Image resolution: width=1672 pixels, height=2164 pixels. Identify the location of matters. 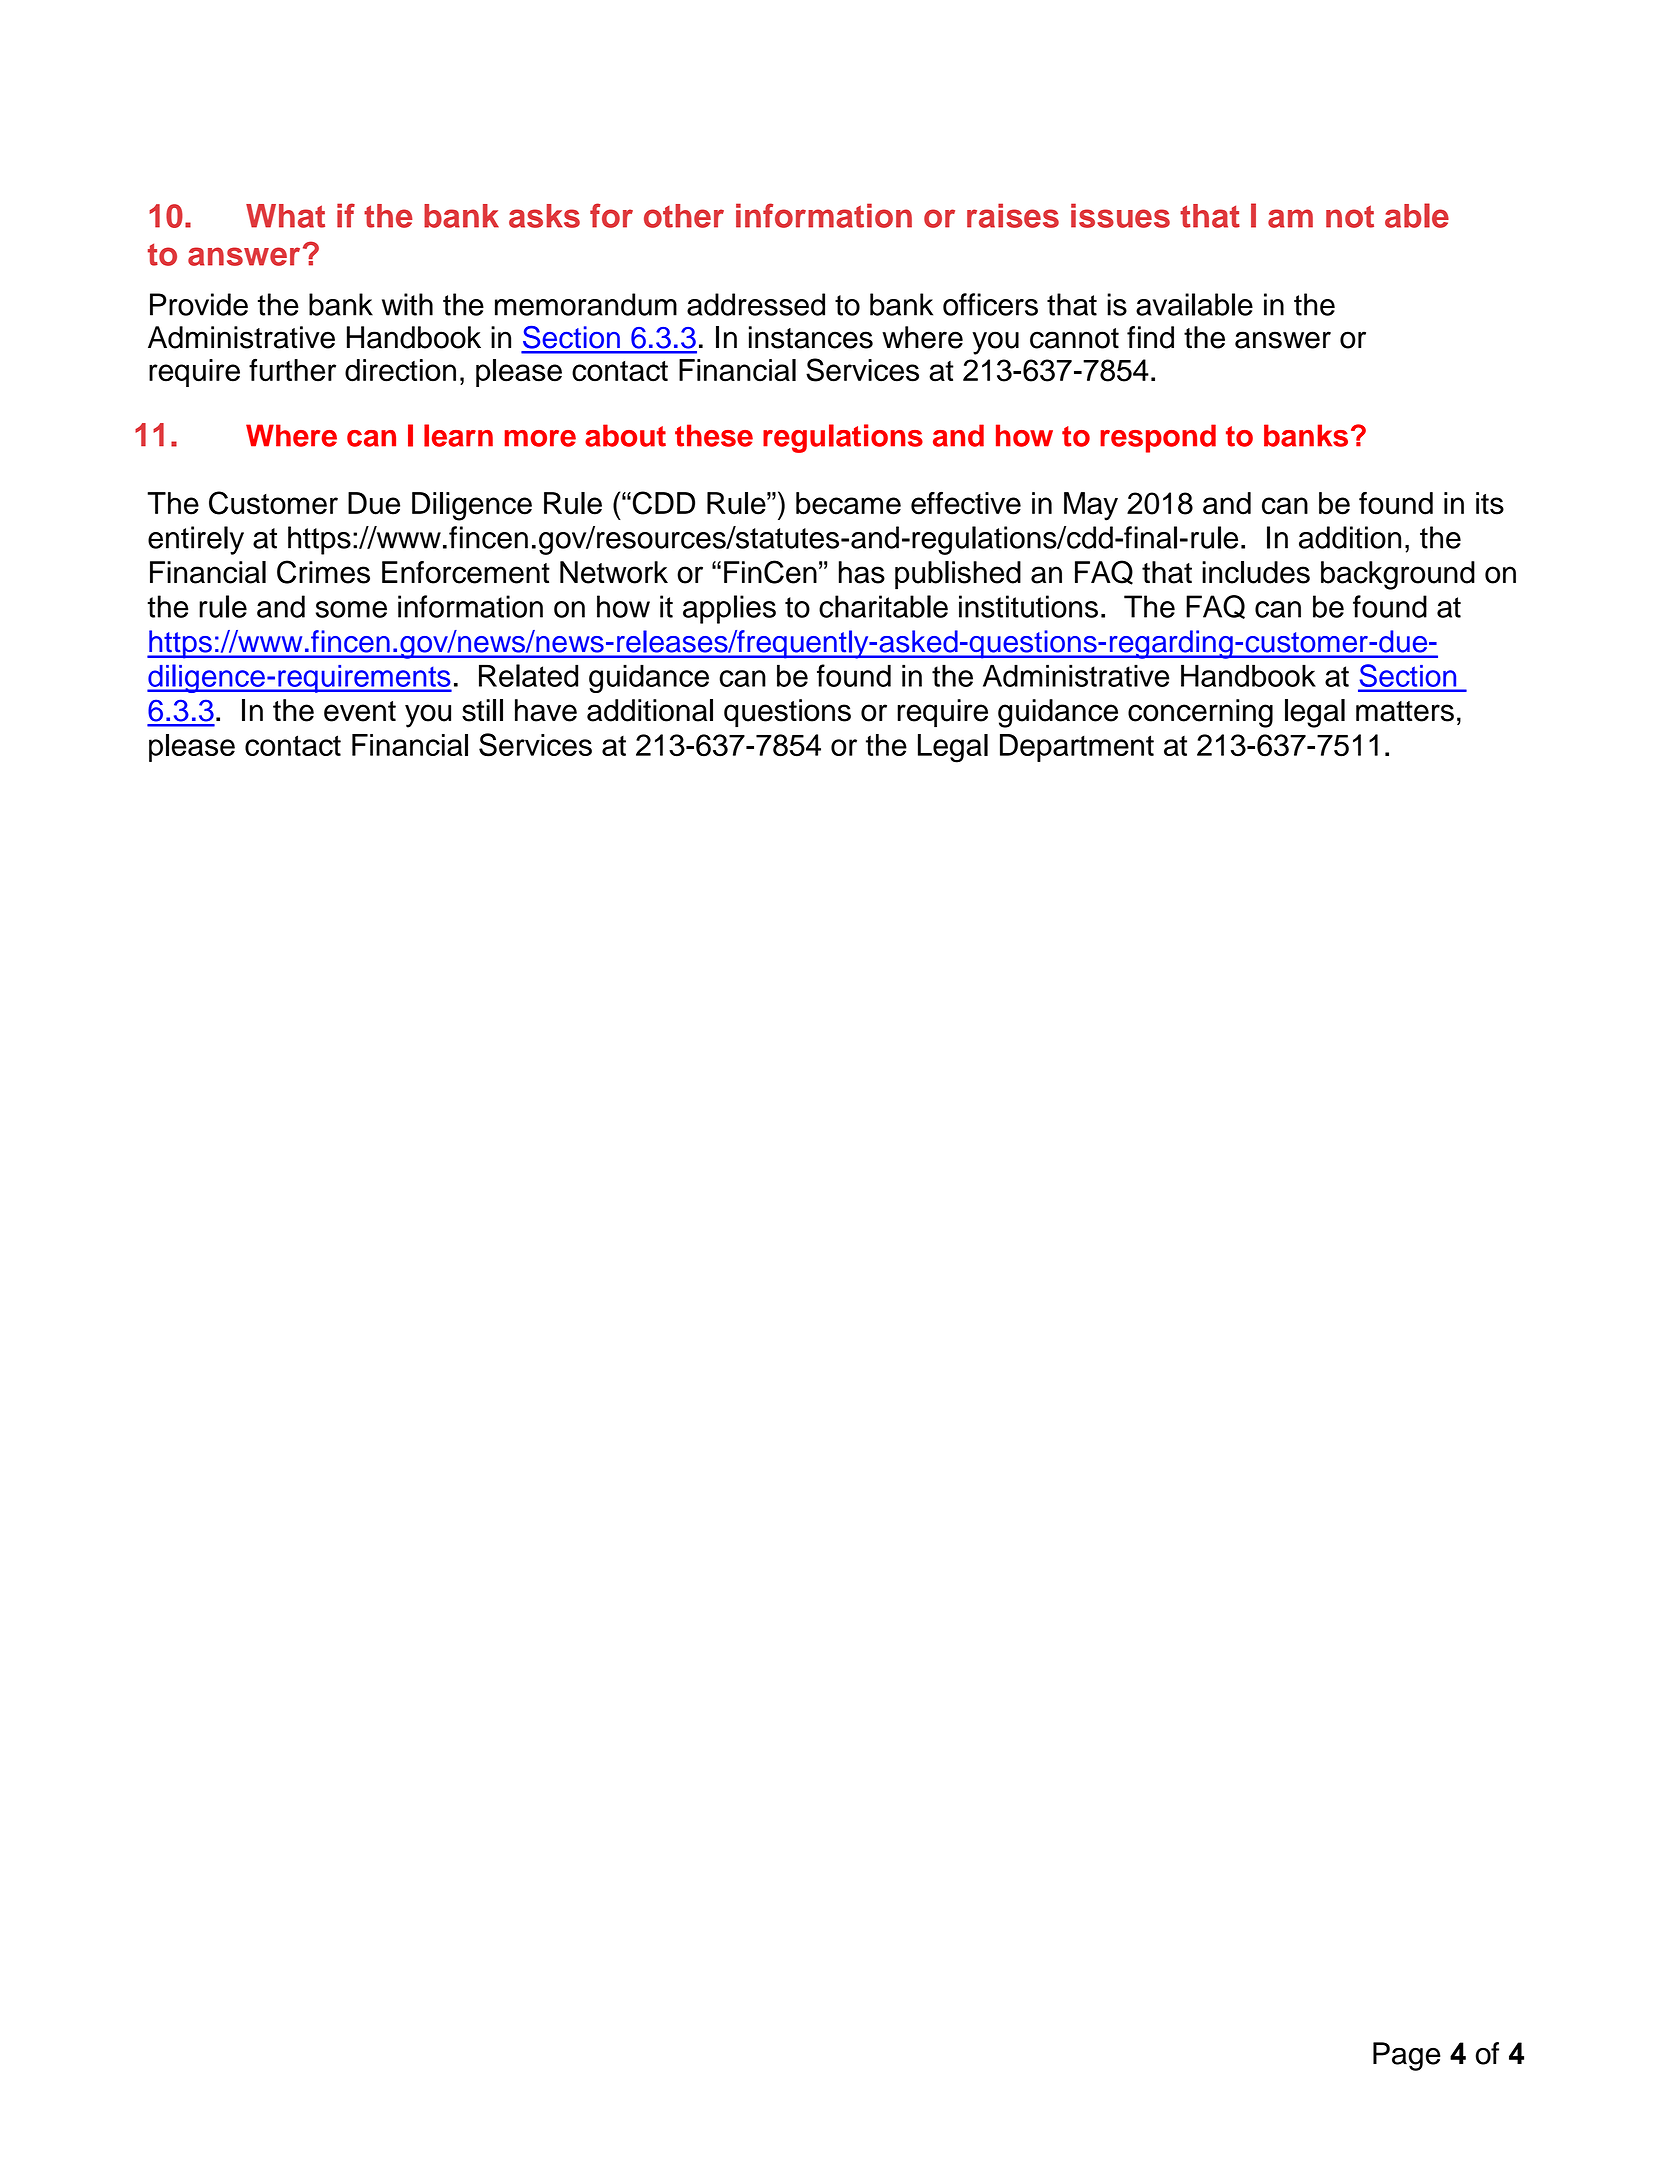
(1405, 711).
